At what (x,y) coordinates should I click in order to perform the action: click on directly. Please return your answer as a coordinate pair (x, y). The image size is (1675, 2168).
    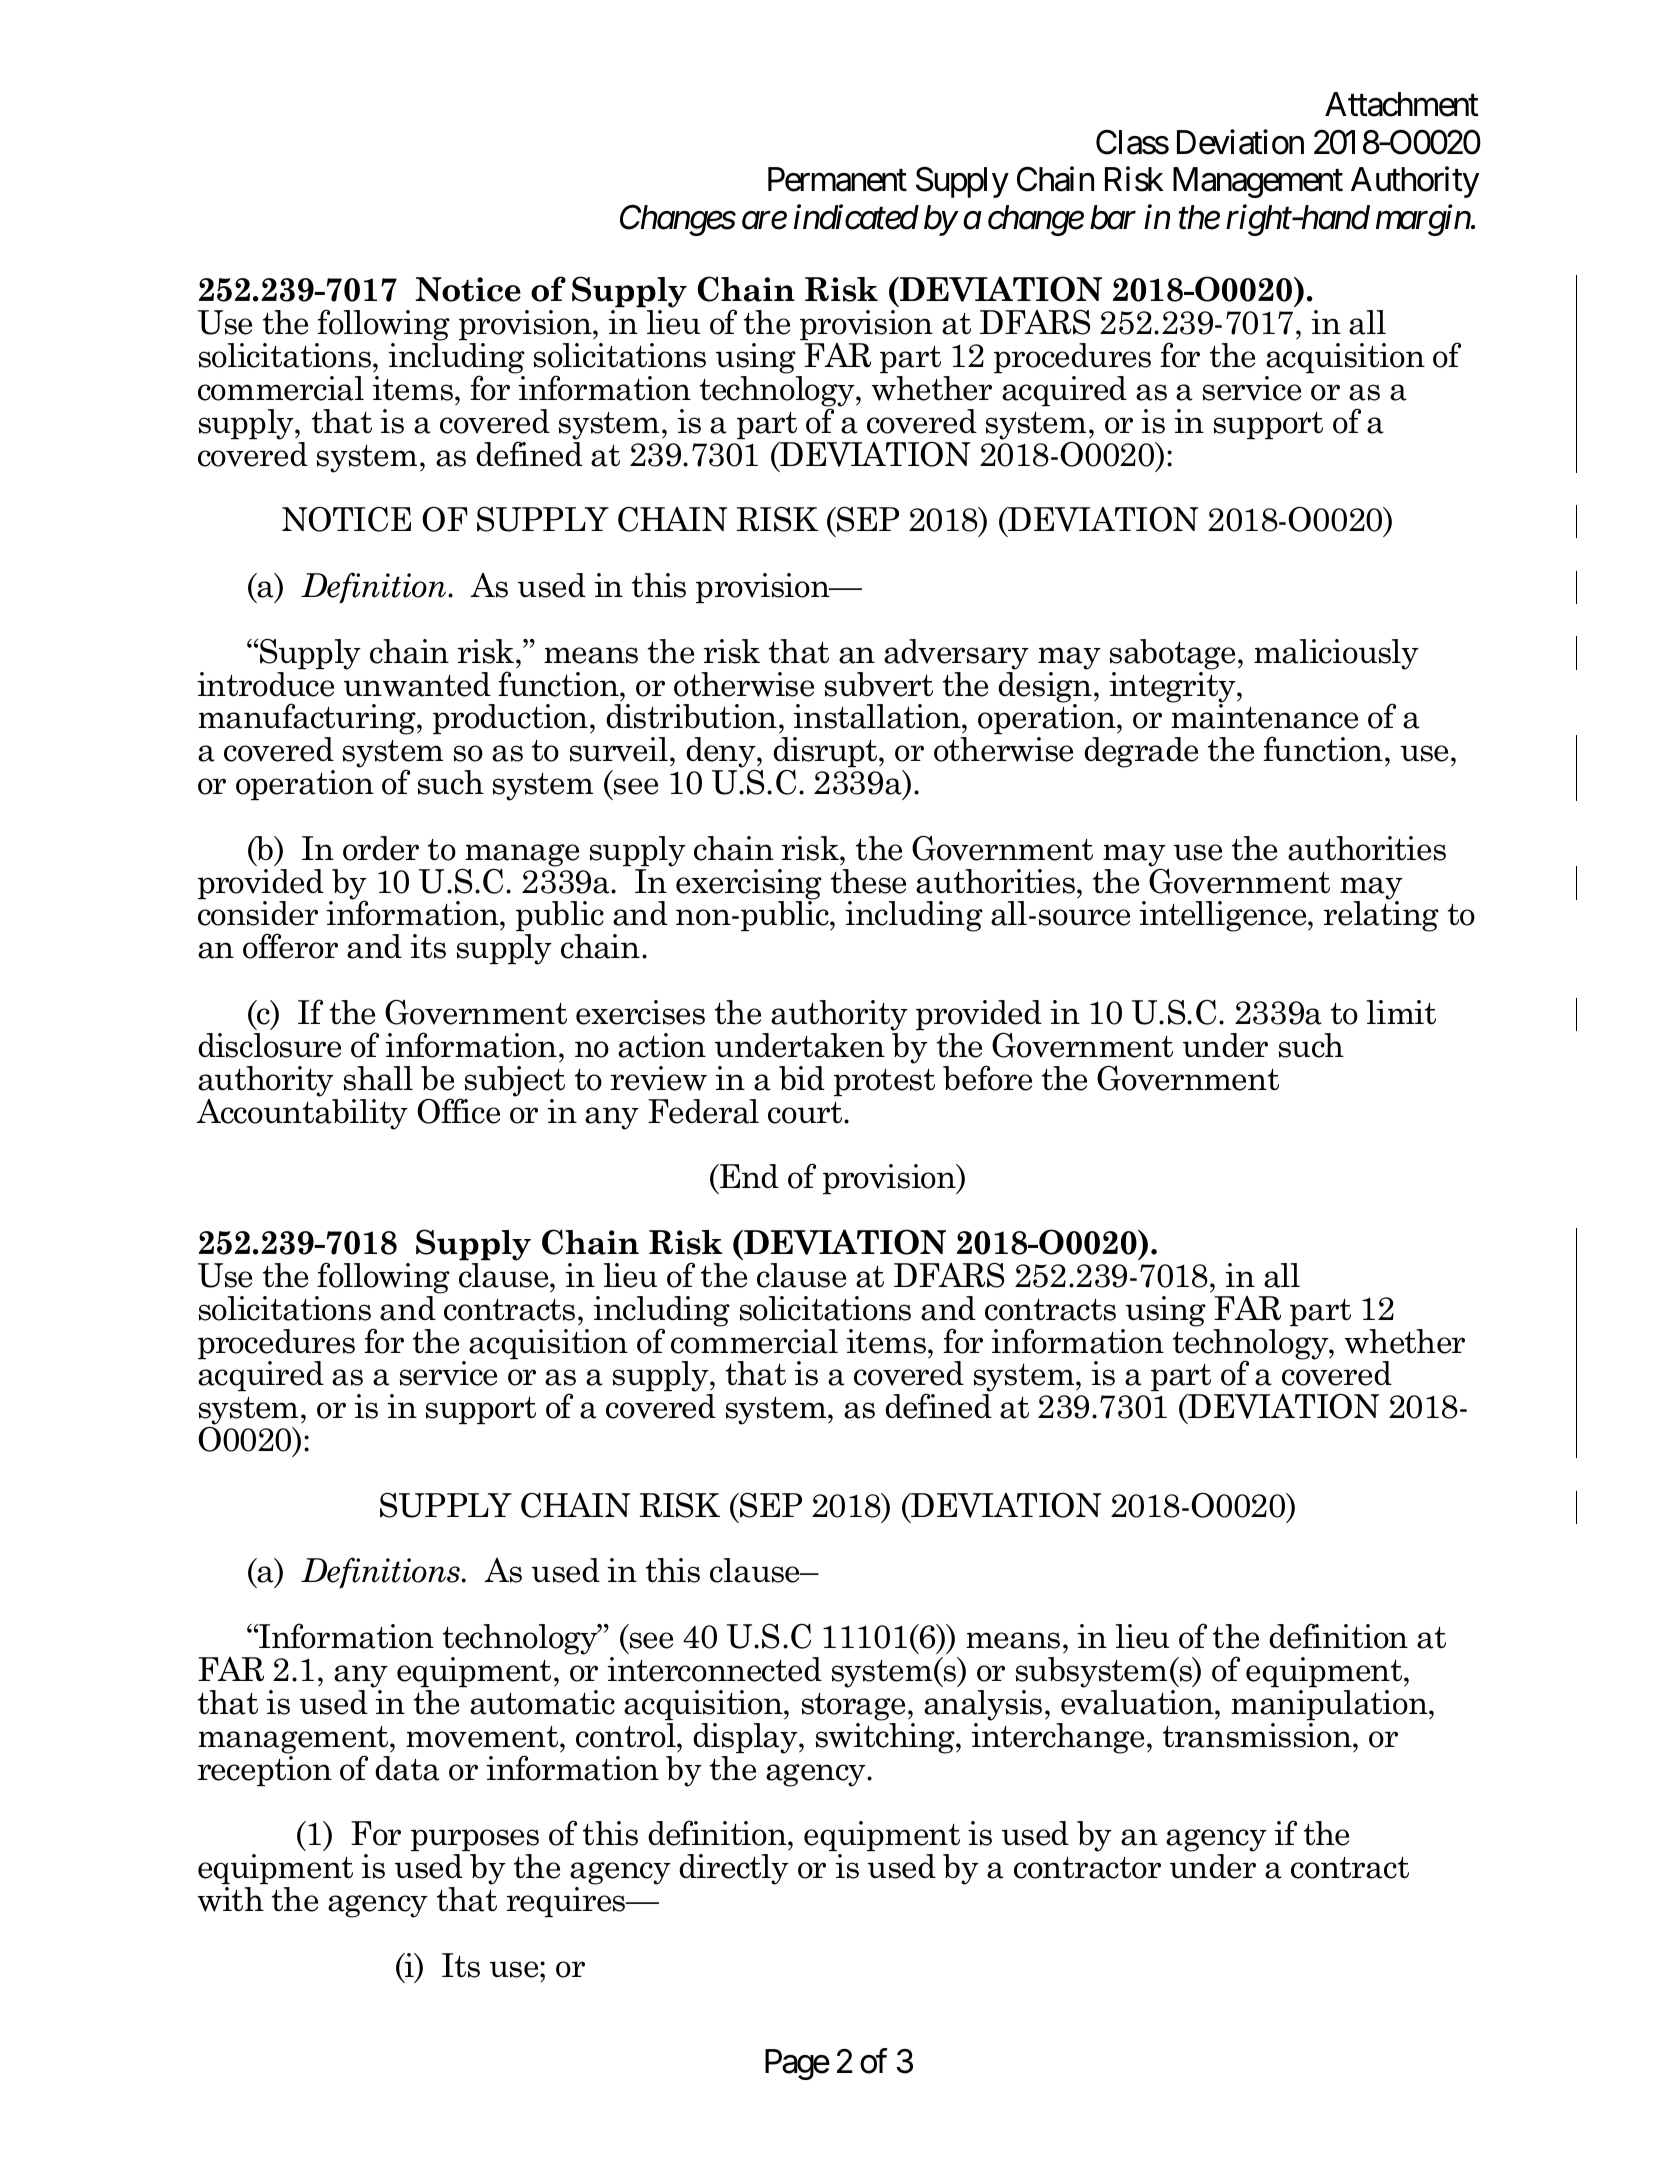
    Looking at the image, I should click on (734, 1869).
